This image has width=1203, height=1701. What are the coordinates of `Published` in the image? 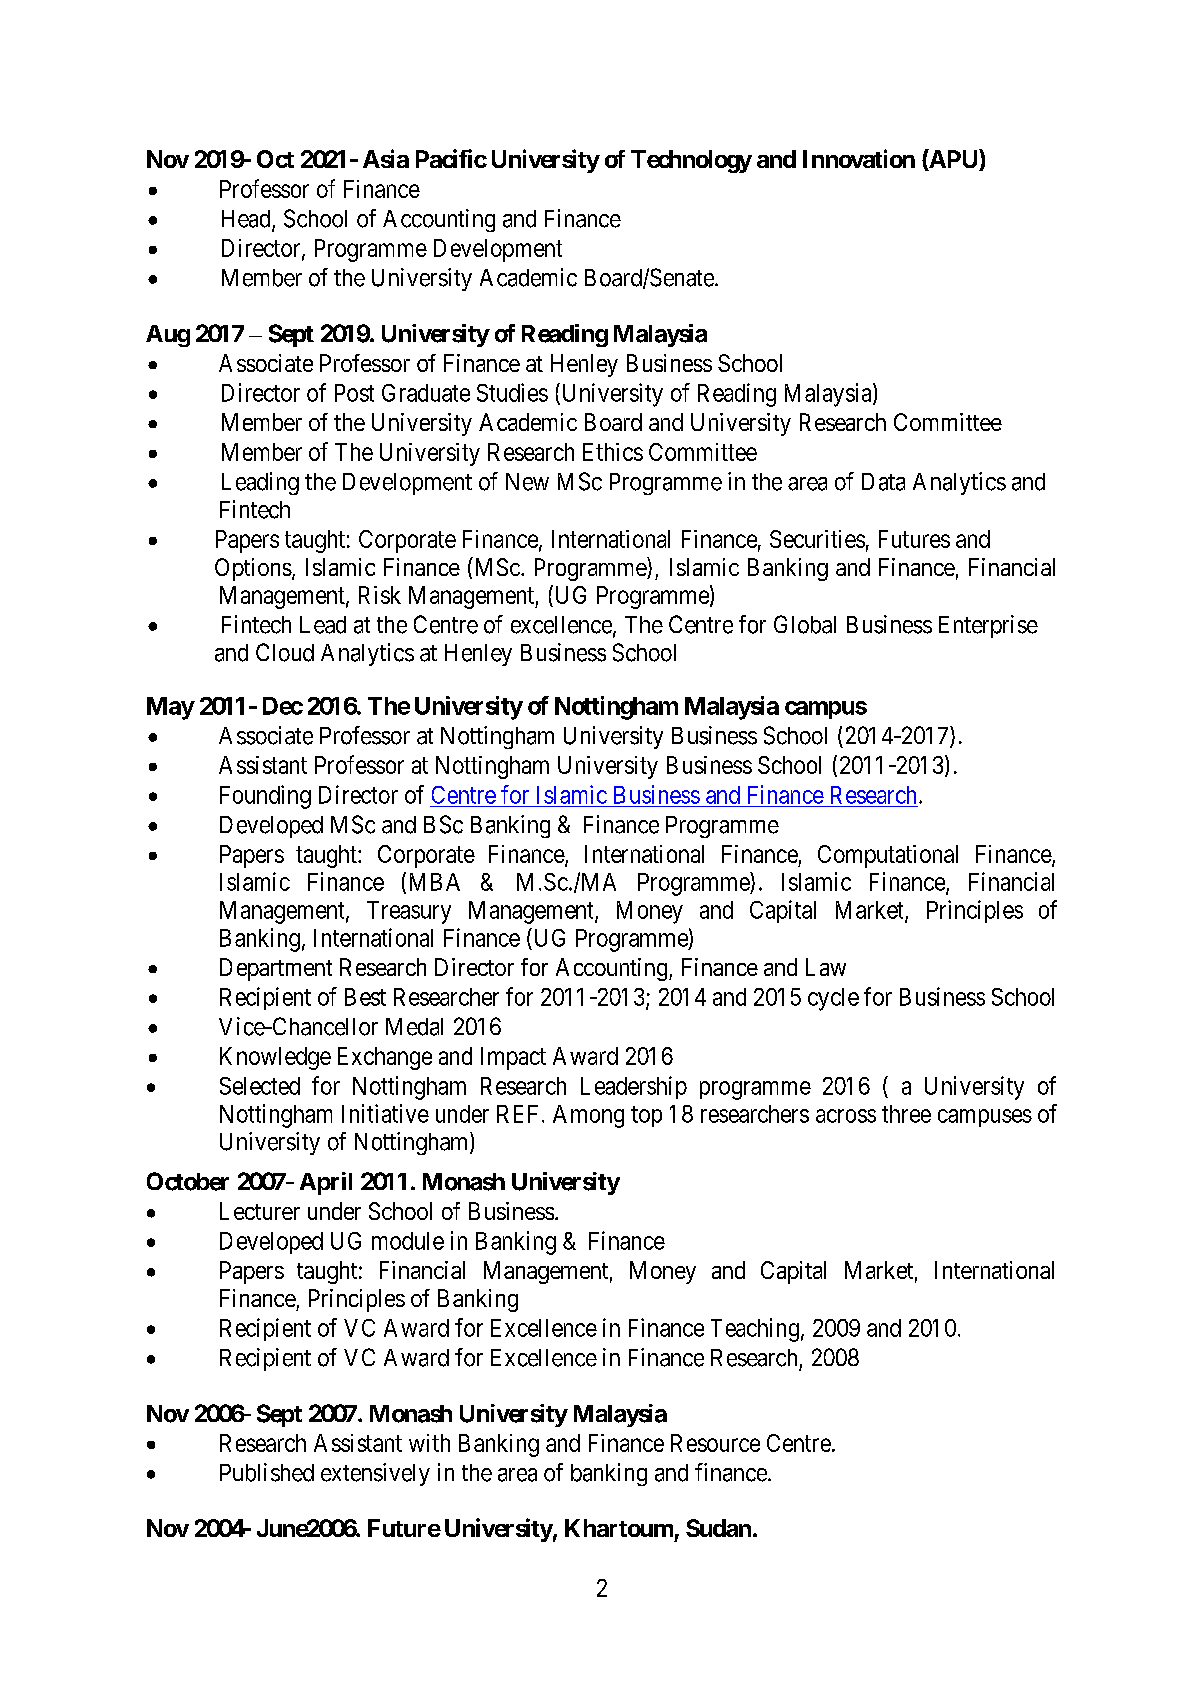 It's located at (267, 1472).
